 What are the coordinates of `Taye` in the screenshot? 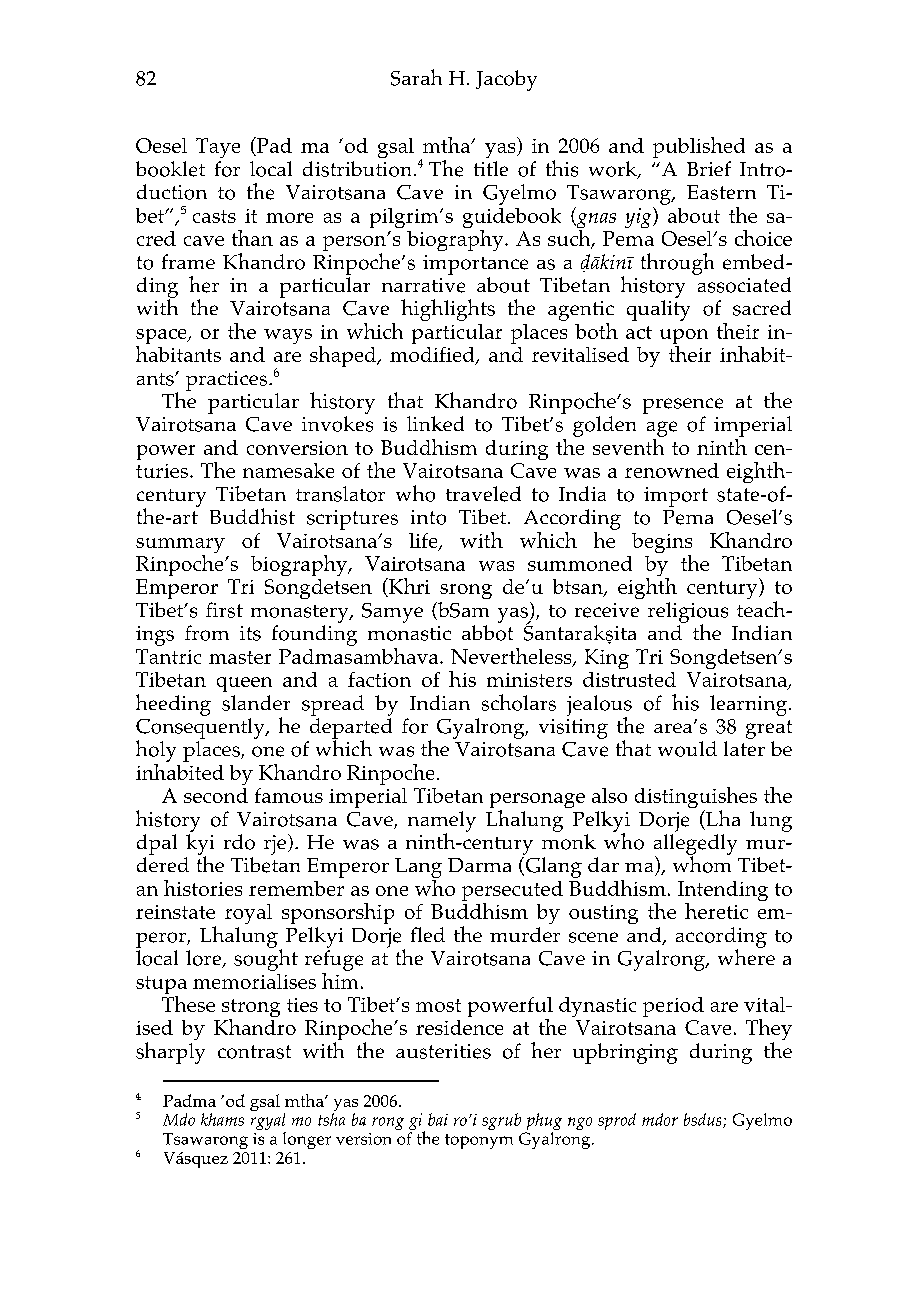 It's located at (218, 148).
